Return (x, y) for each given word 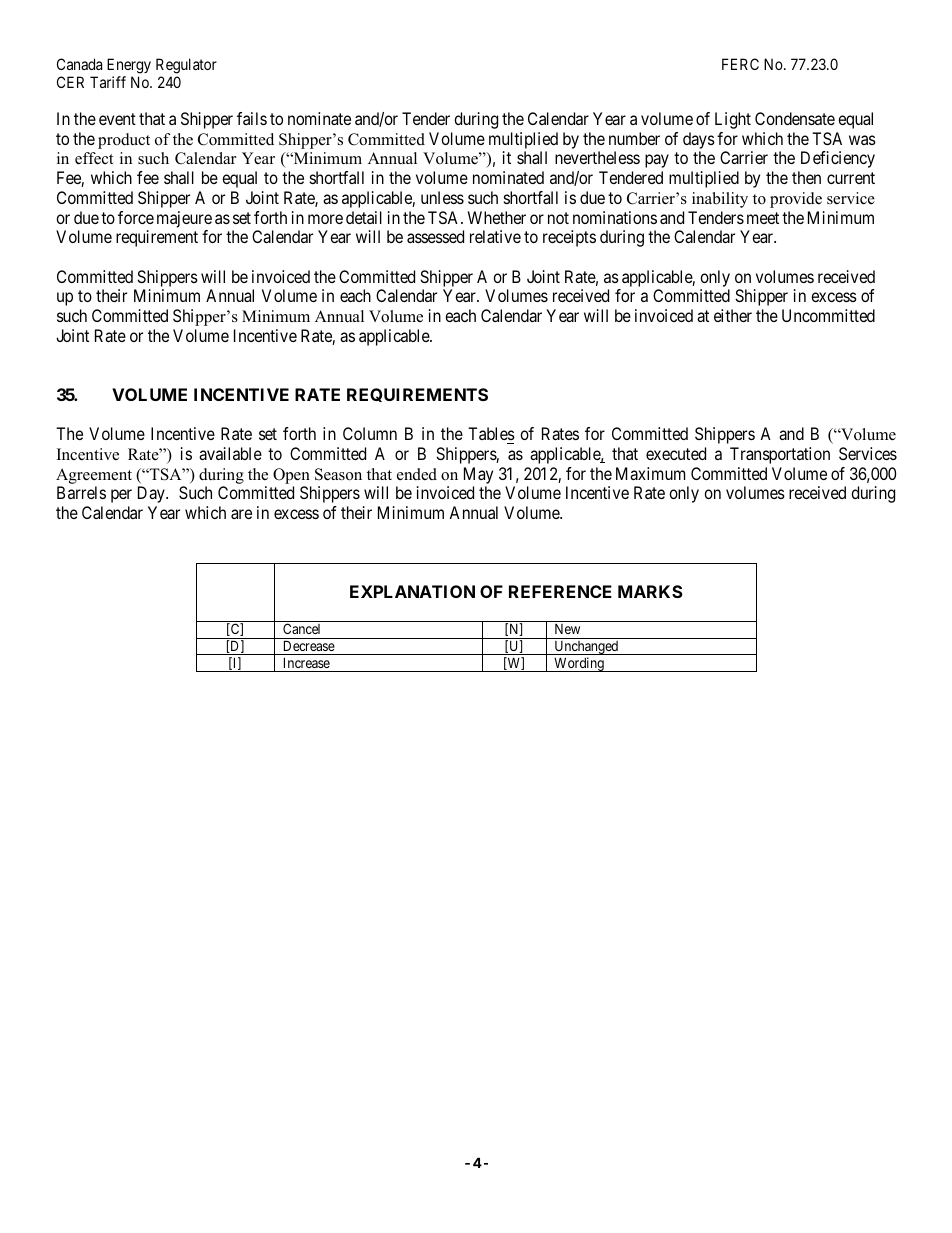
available (230, 453)
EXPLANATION (412, 591)
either (733, 315)
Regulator (186, 66)
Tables (491, 433)
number (634, 138)
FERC (740, 64)
